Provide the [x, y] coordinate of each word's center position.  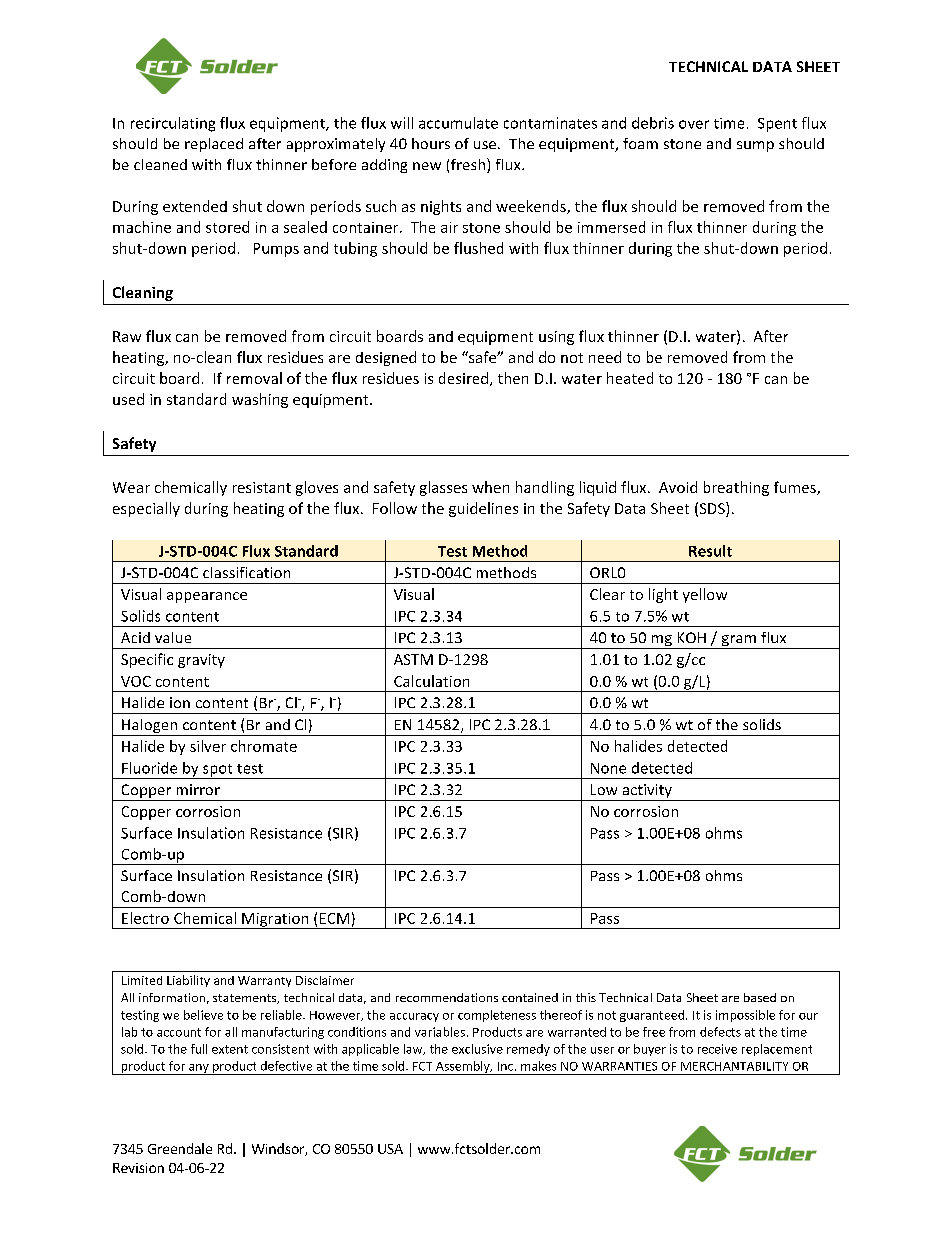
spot [218, 771]
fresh [469, 165]
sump [755, 146]
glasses [443, 488]
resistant [262, 487]
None [608, 768]
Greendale [180, 1148]
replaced [214, 145]
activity [647, 792]
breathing [736, 488]
